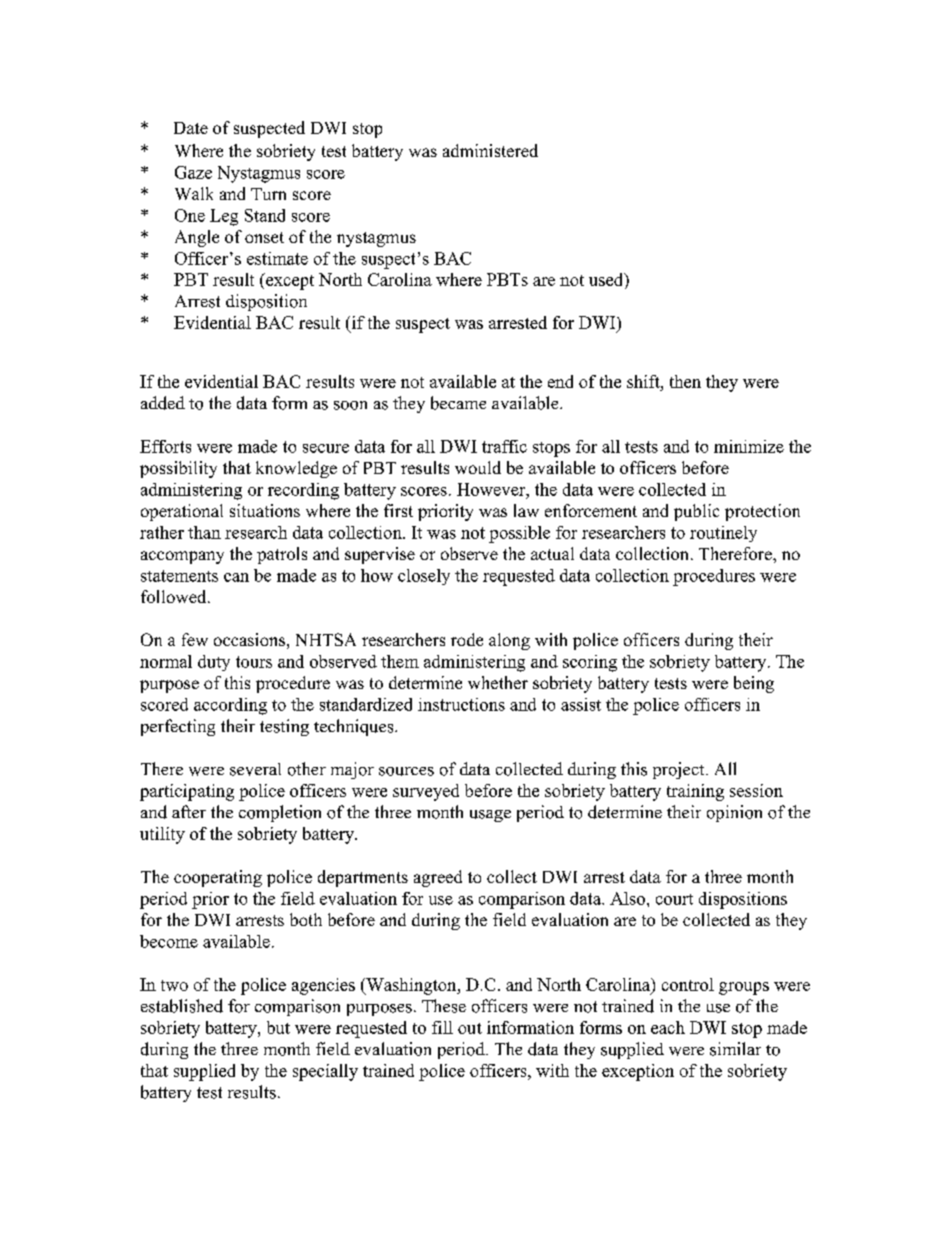 The width and height of the page is (952, 1233). What do you see at coordinates (607, 281) in the page?
I see `used` at bounding box center [607, 281].
